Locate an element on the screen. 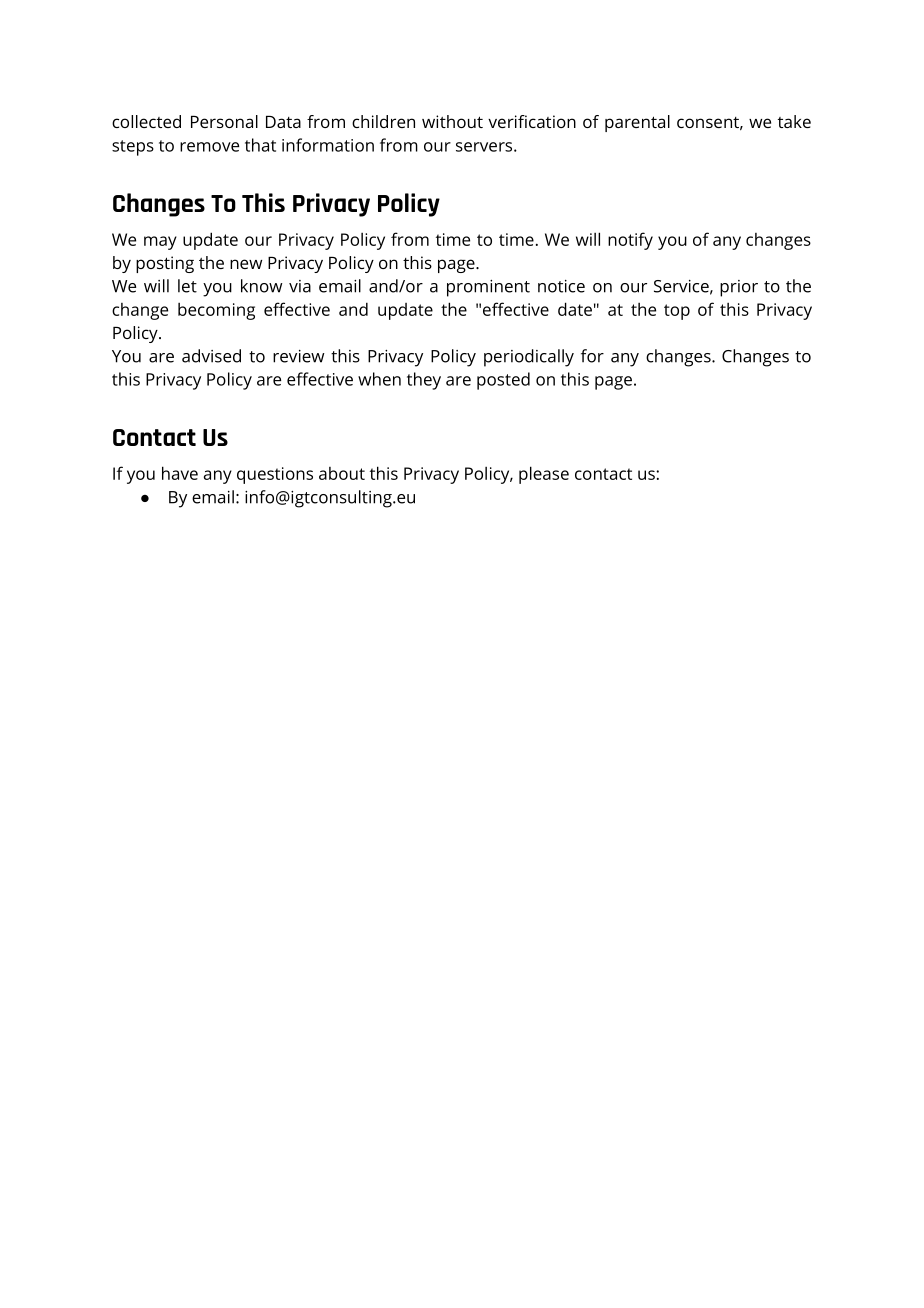 The image size is (924, 1308). Personal is located at coordinates (224, 121).
